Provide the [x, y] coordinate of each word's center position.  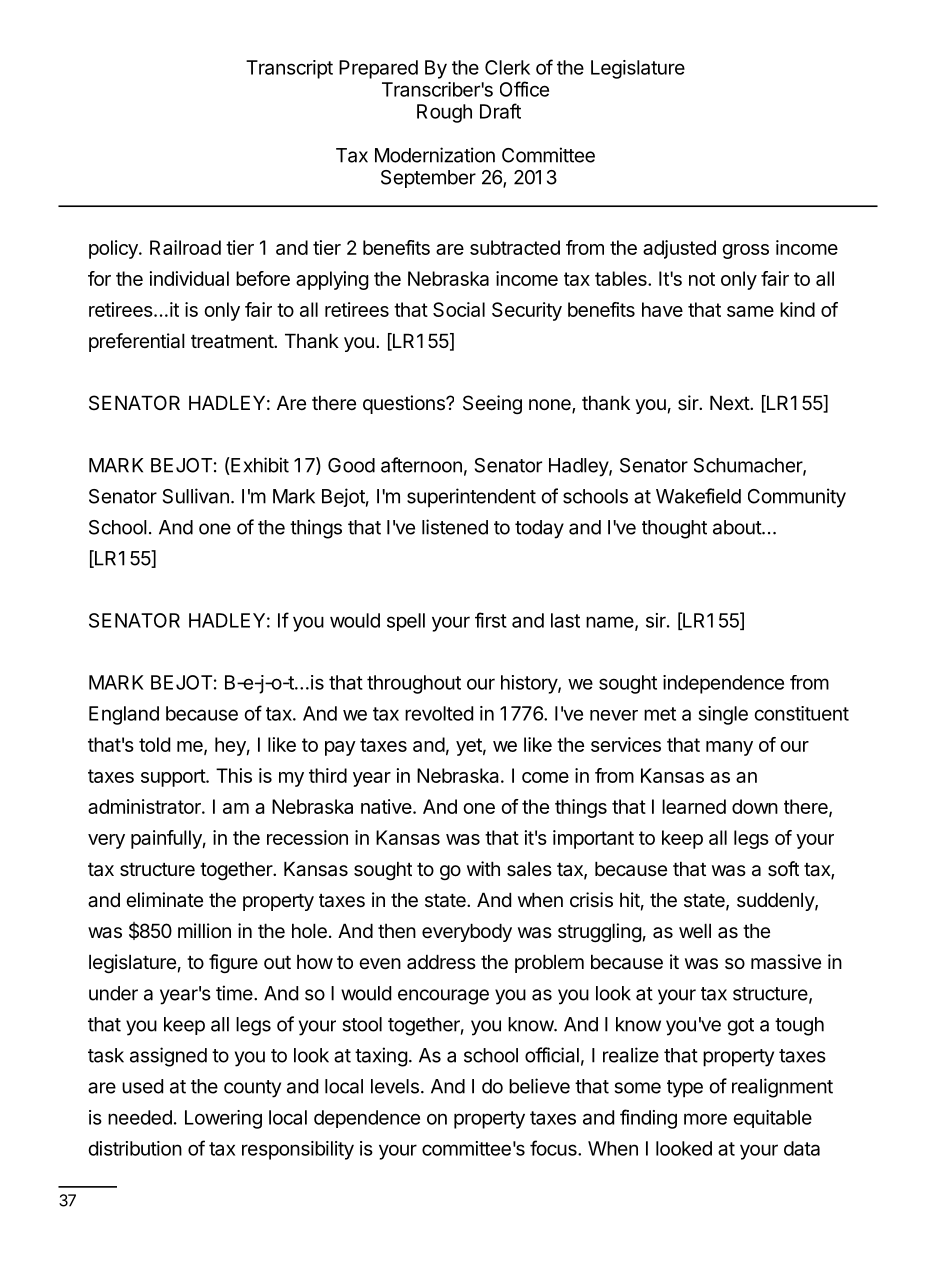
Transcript [289, 69]
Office [524, 89]
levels [395, 1086]
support [174, 778]
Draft [500, 111]
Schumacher [749, 466]
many [729, 748]
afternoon [421, 465]
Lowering [223, 1119]
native [386, 806]
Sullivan [196, 496]
